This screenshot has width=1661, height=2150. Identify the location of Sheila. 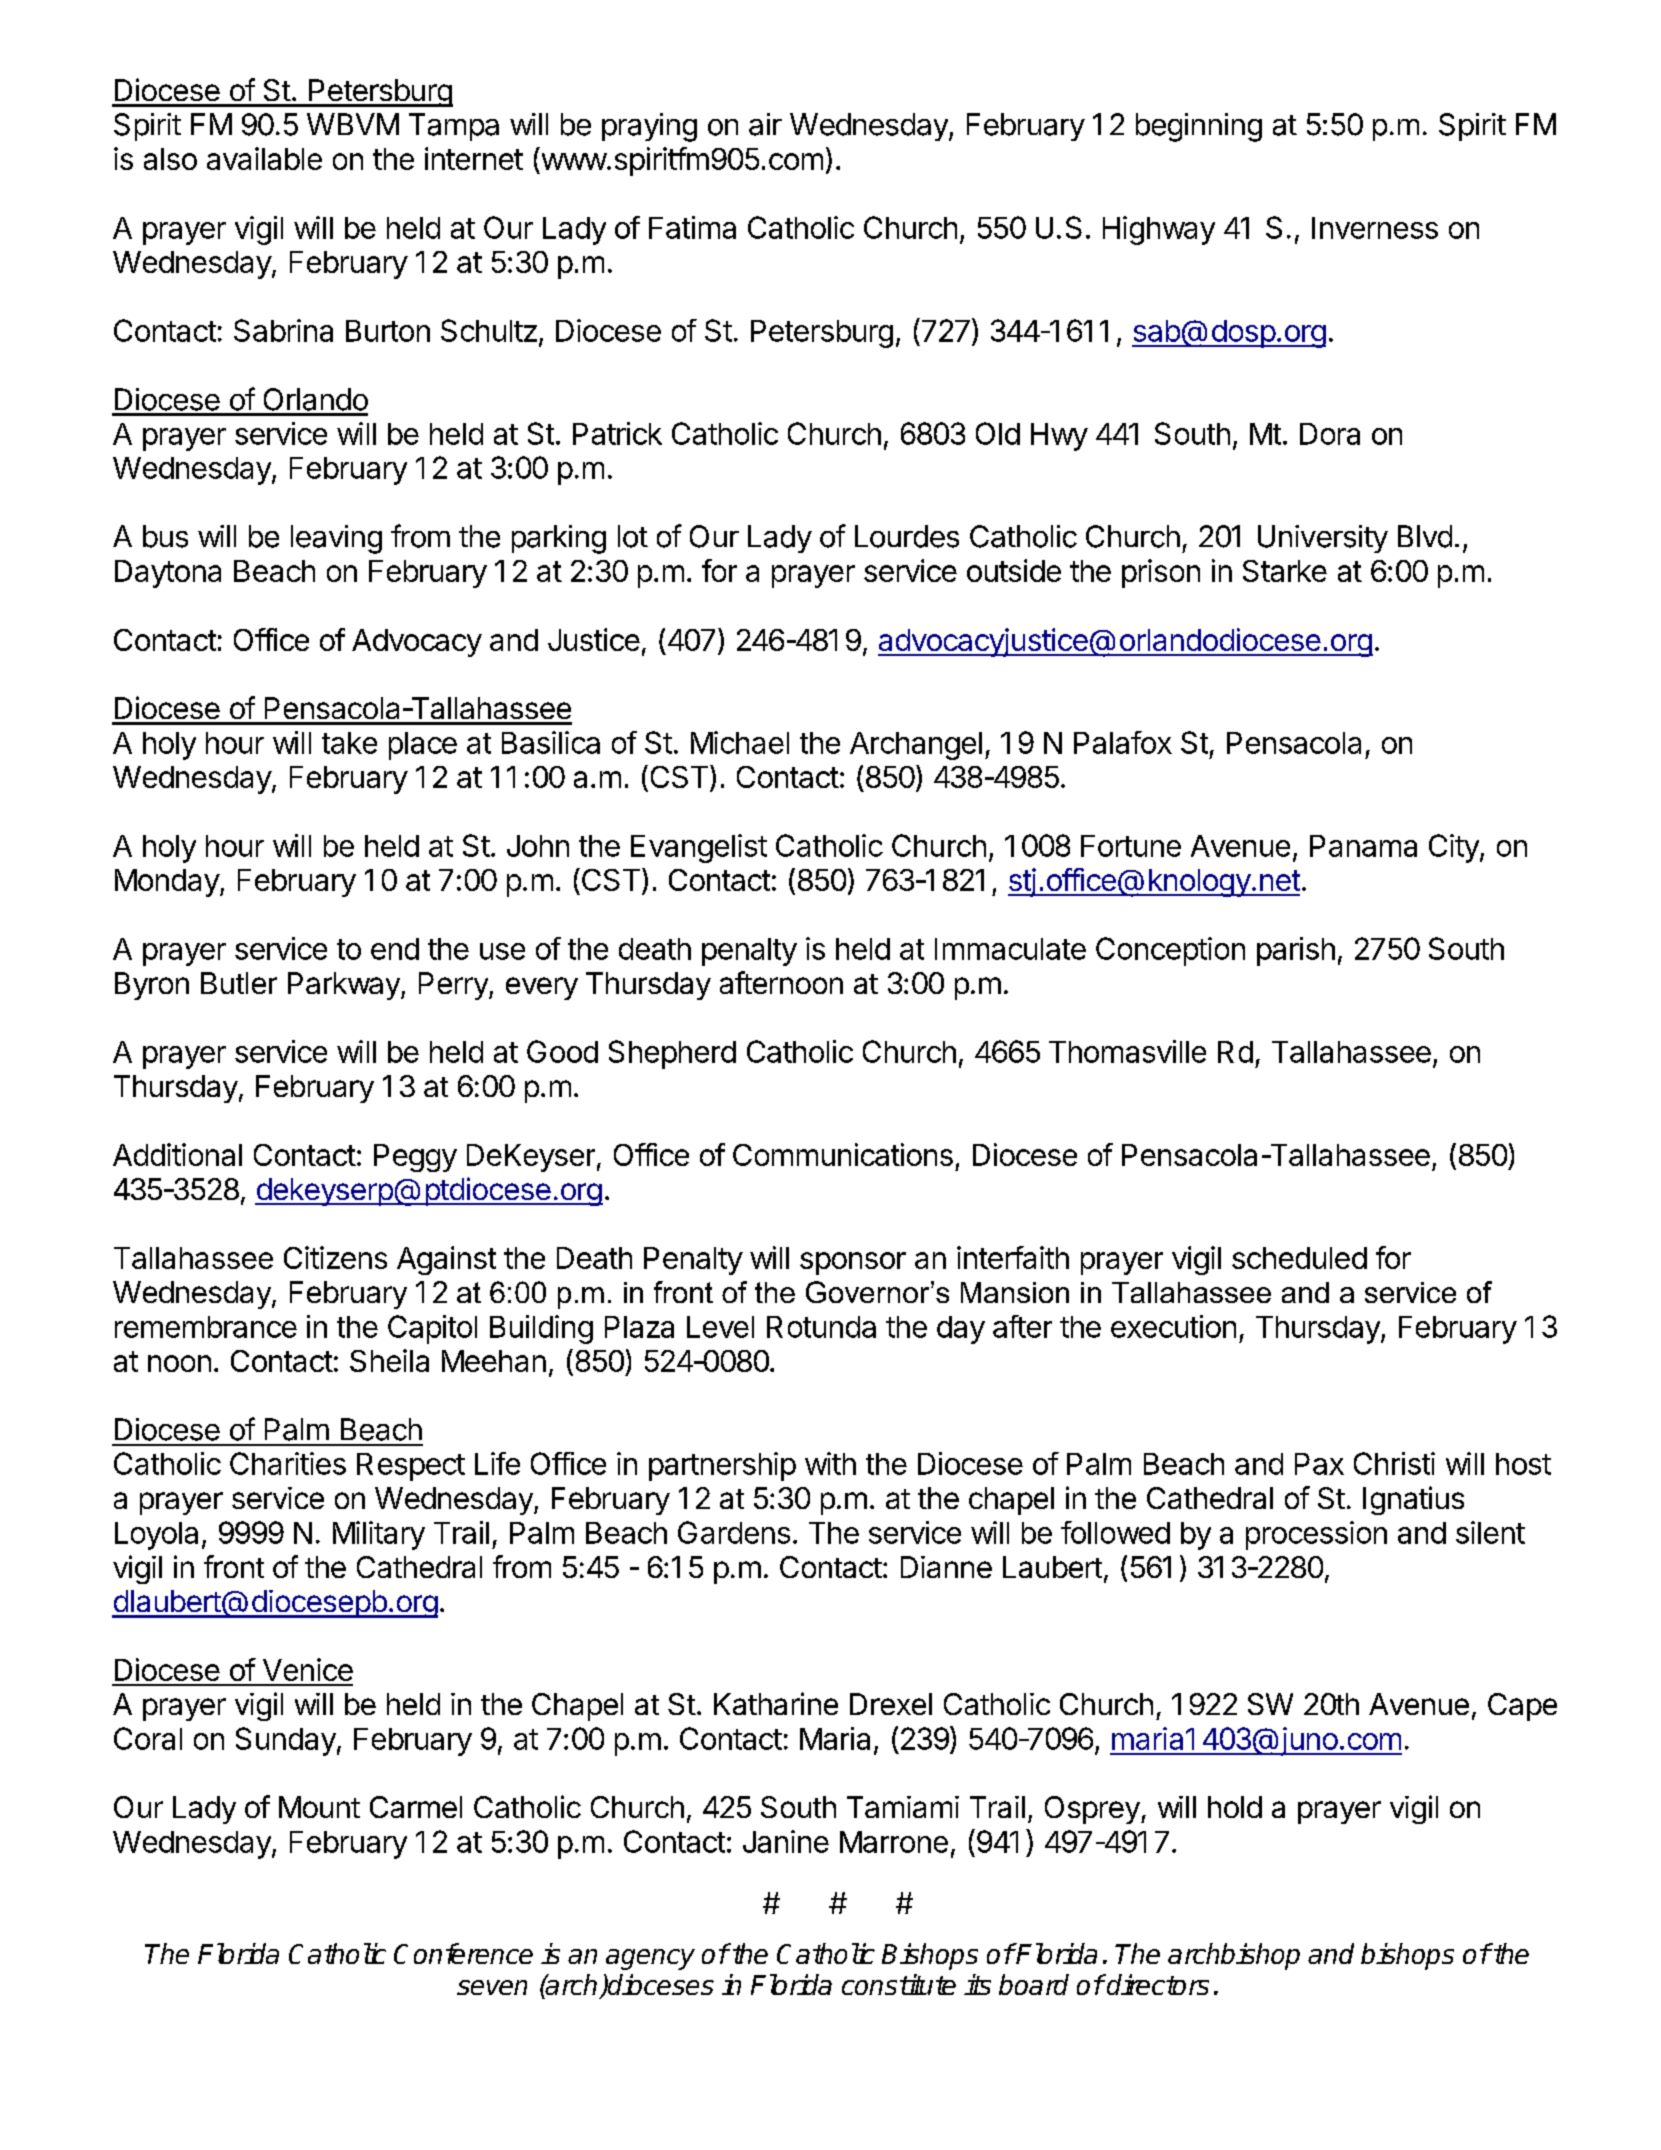
(389, 1360).
